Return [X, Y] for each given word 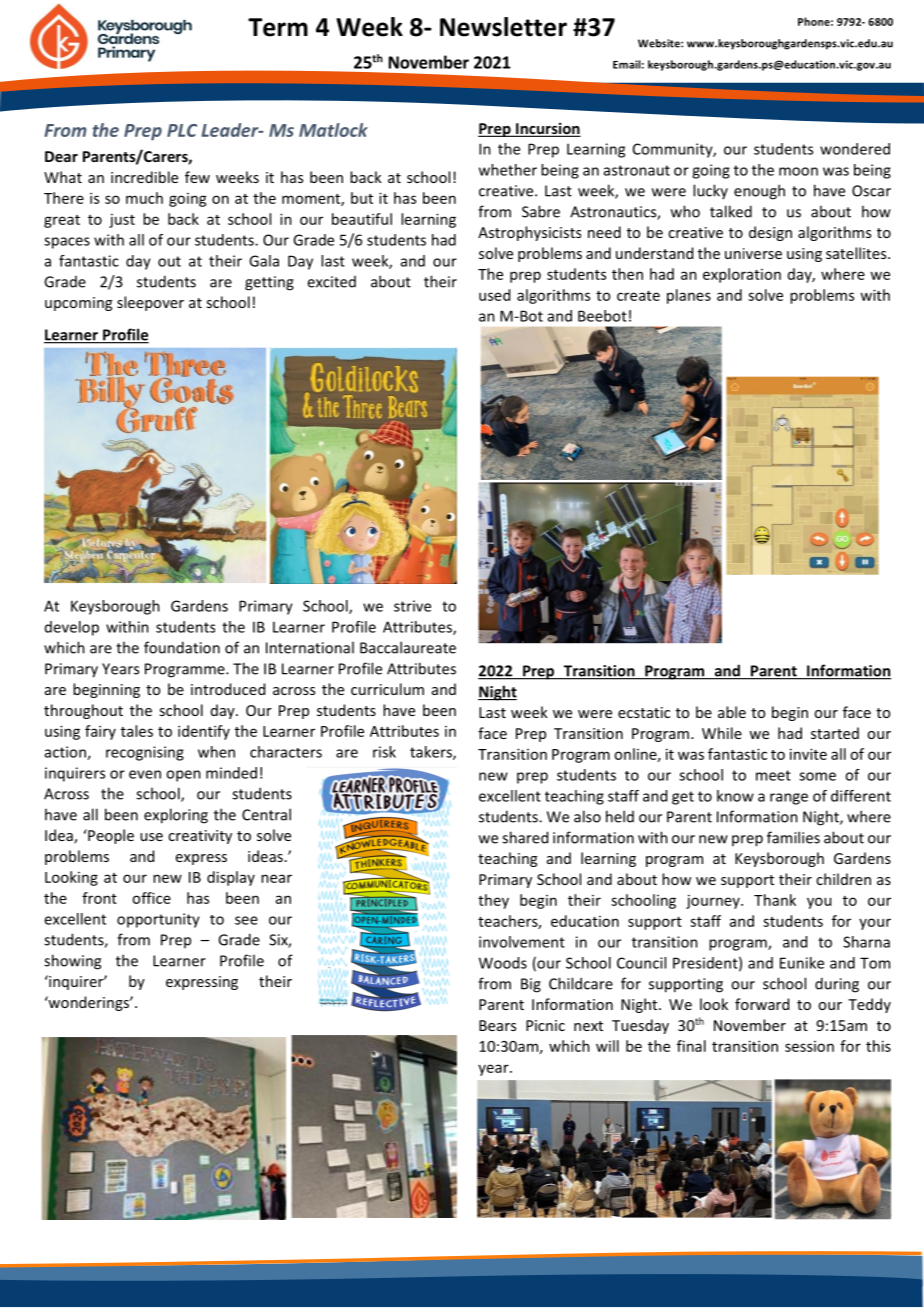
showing [72, 962]
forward [762, 1004]
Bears [497, 1025]
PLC [182, 130]
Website [660, 43]
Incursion [547, 129]
